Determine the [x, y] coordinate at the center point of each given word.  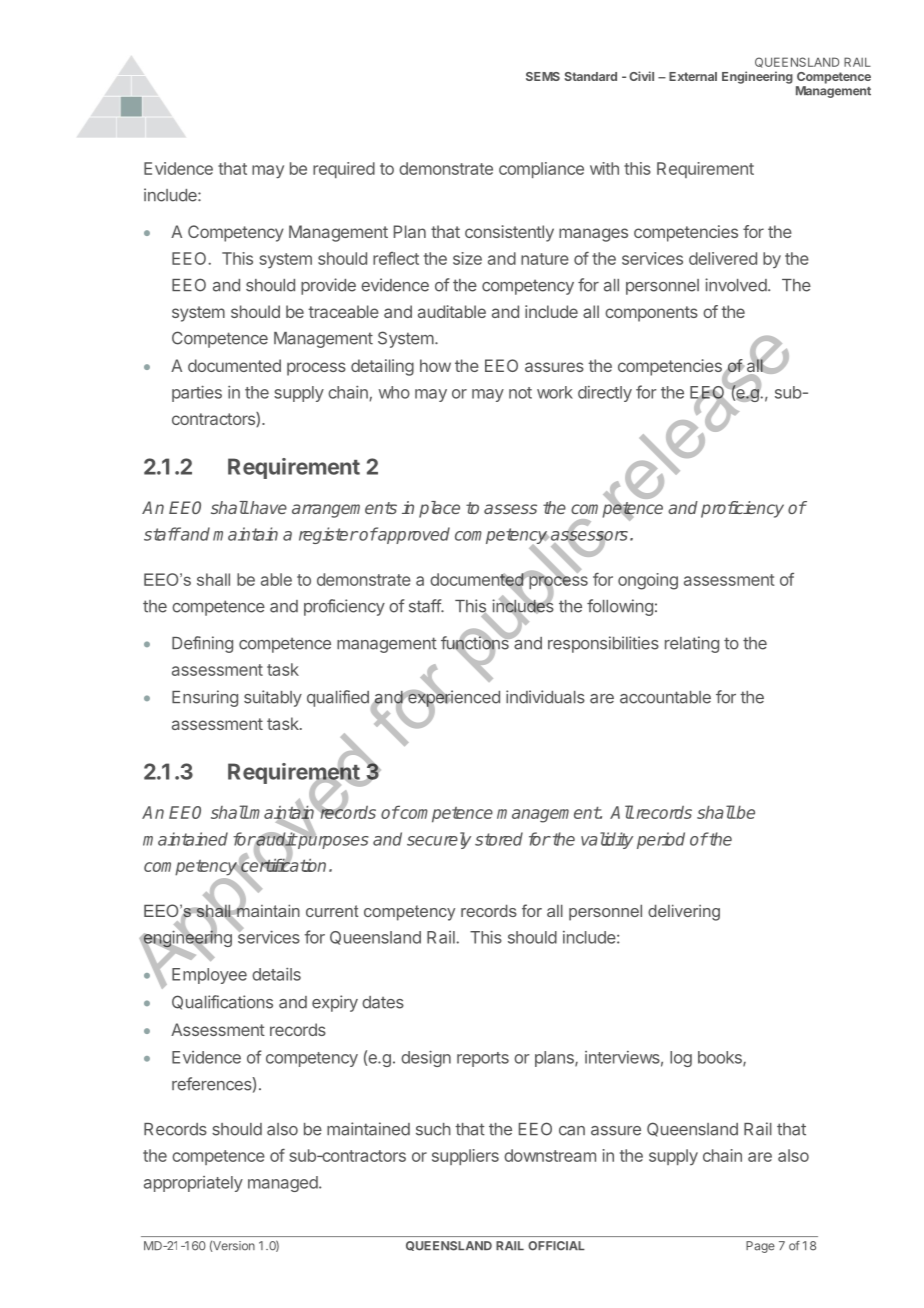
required [344, 170]
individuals [545, 697]
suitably [273, 698]
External [693, 76]
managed [284, 1184]
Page [760, 1247]
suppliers [465, 1157]
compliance [541, 170]
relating [692, 644]
